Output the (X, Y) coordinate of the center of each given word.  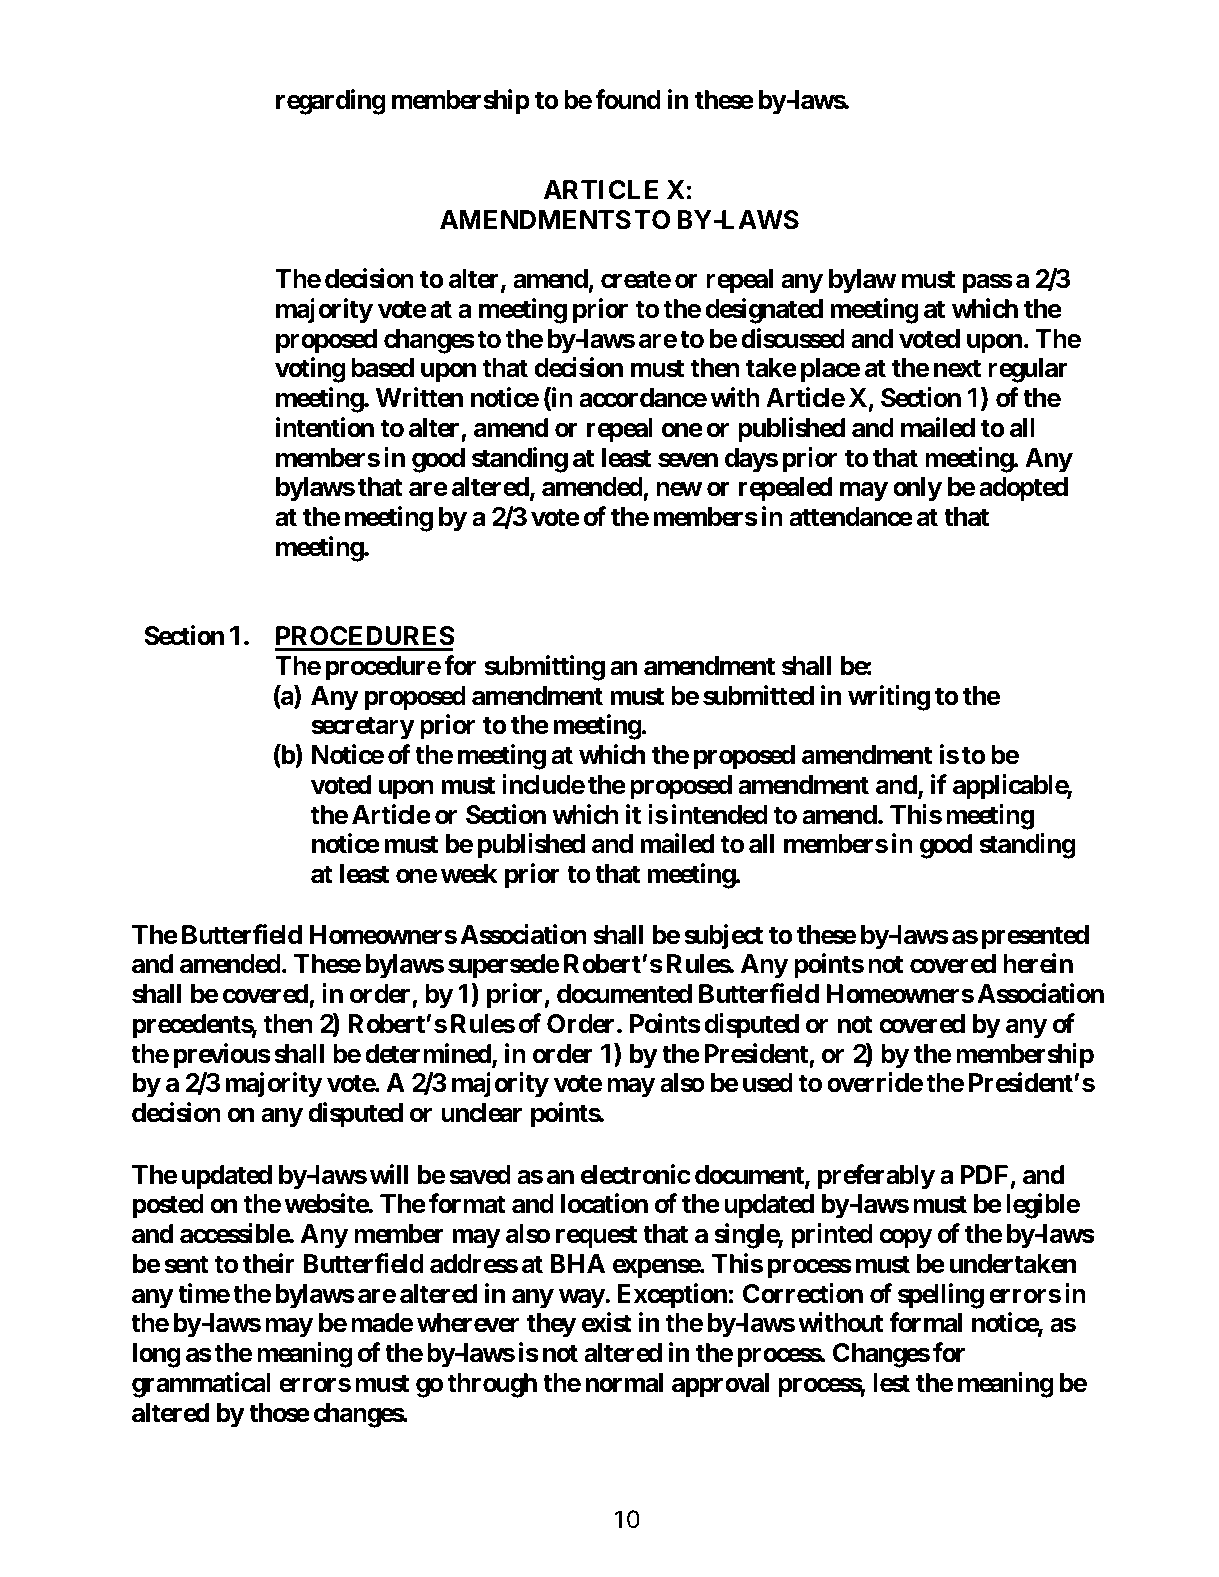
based (382, 368)
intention (325, 427)
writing (889, 698)
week (469, 874)
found (628, 99)
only (917, 489)
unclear (481, 1113)
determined (429, 1054)
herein (1038, 964)
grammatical (201, 1385)
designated (764, 311)
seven (688, 460)
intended (720, 814)
